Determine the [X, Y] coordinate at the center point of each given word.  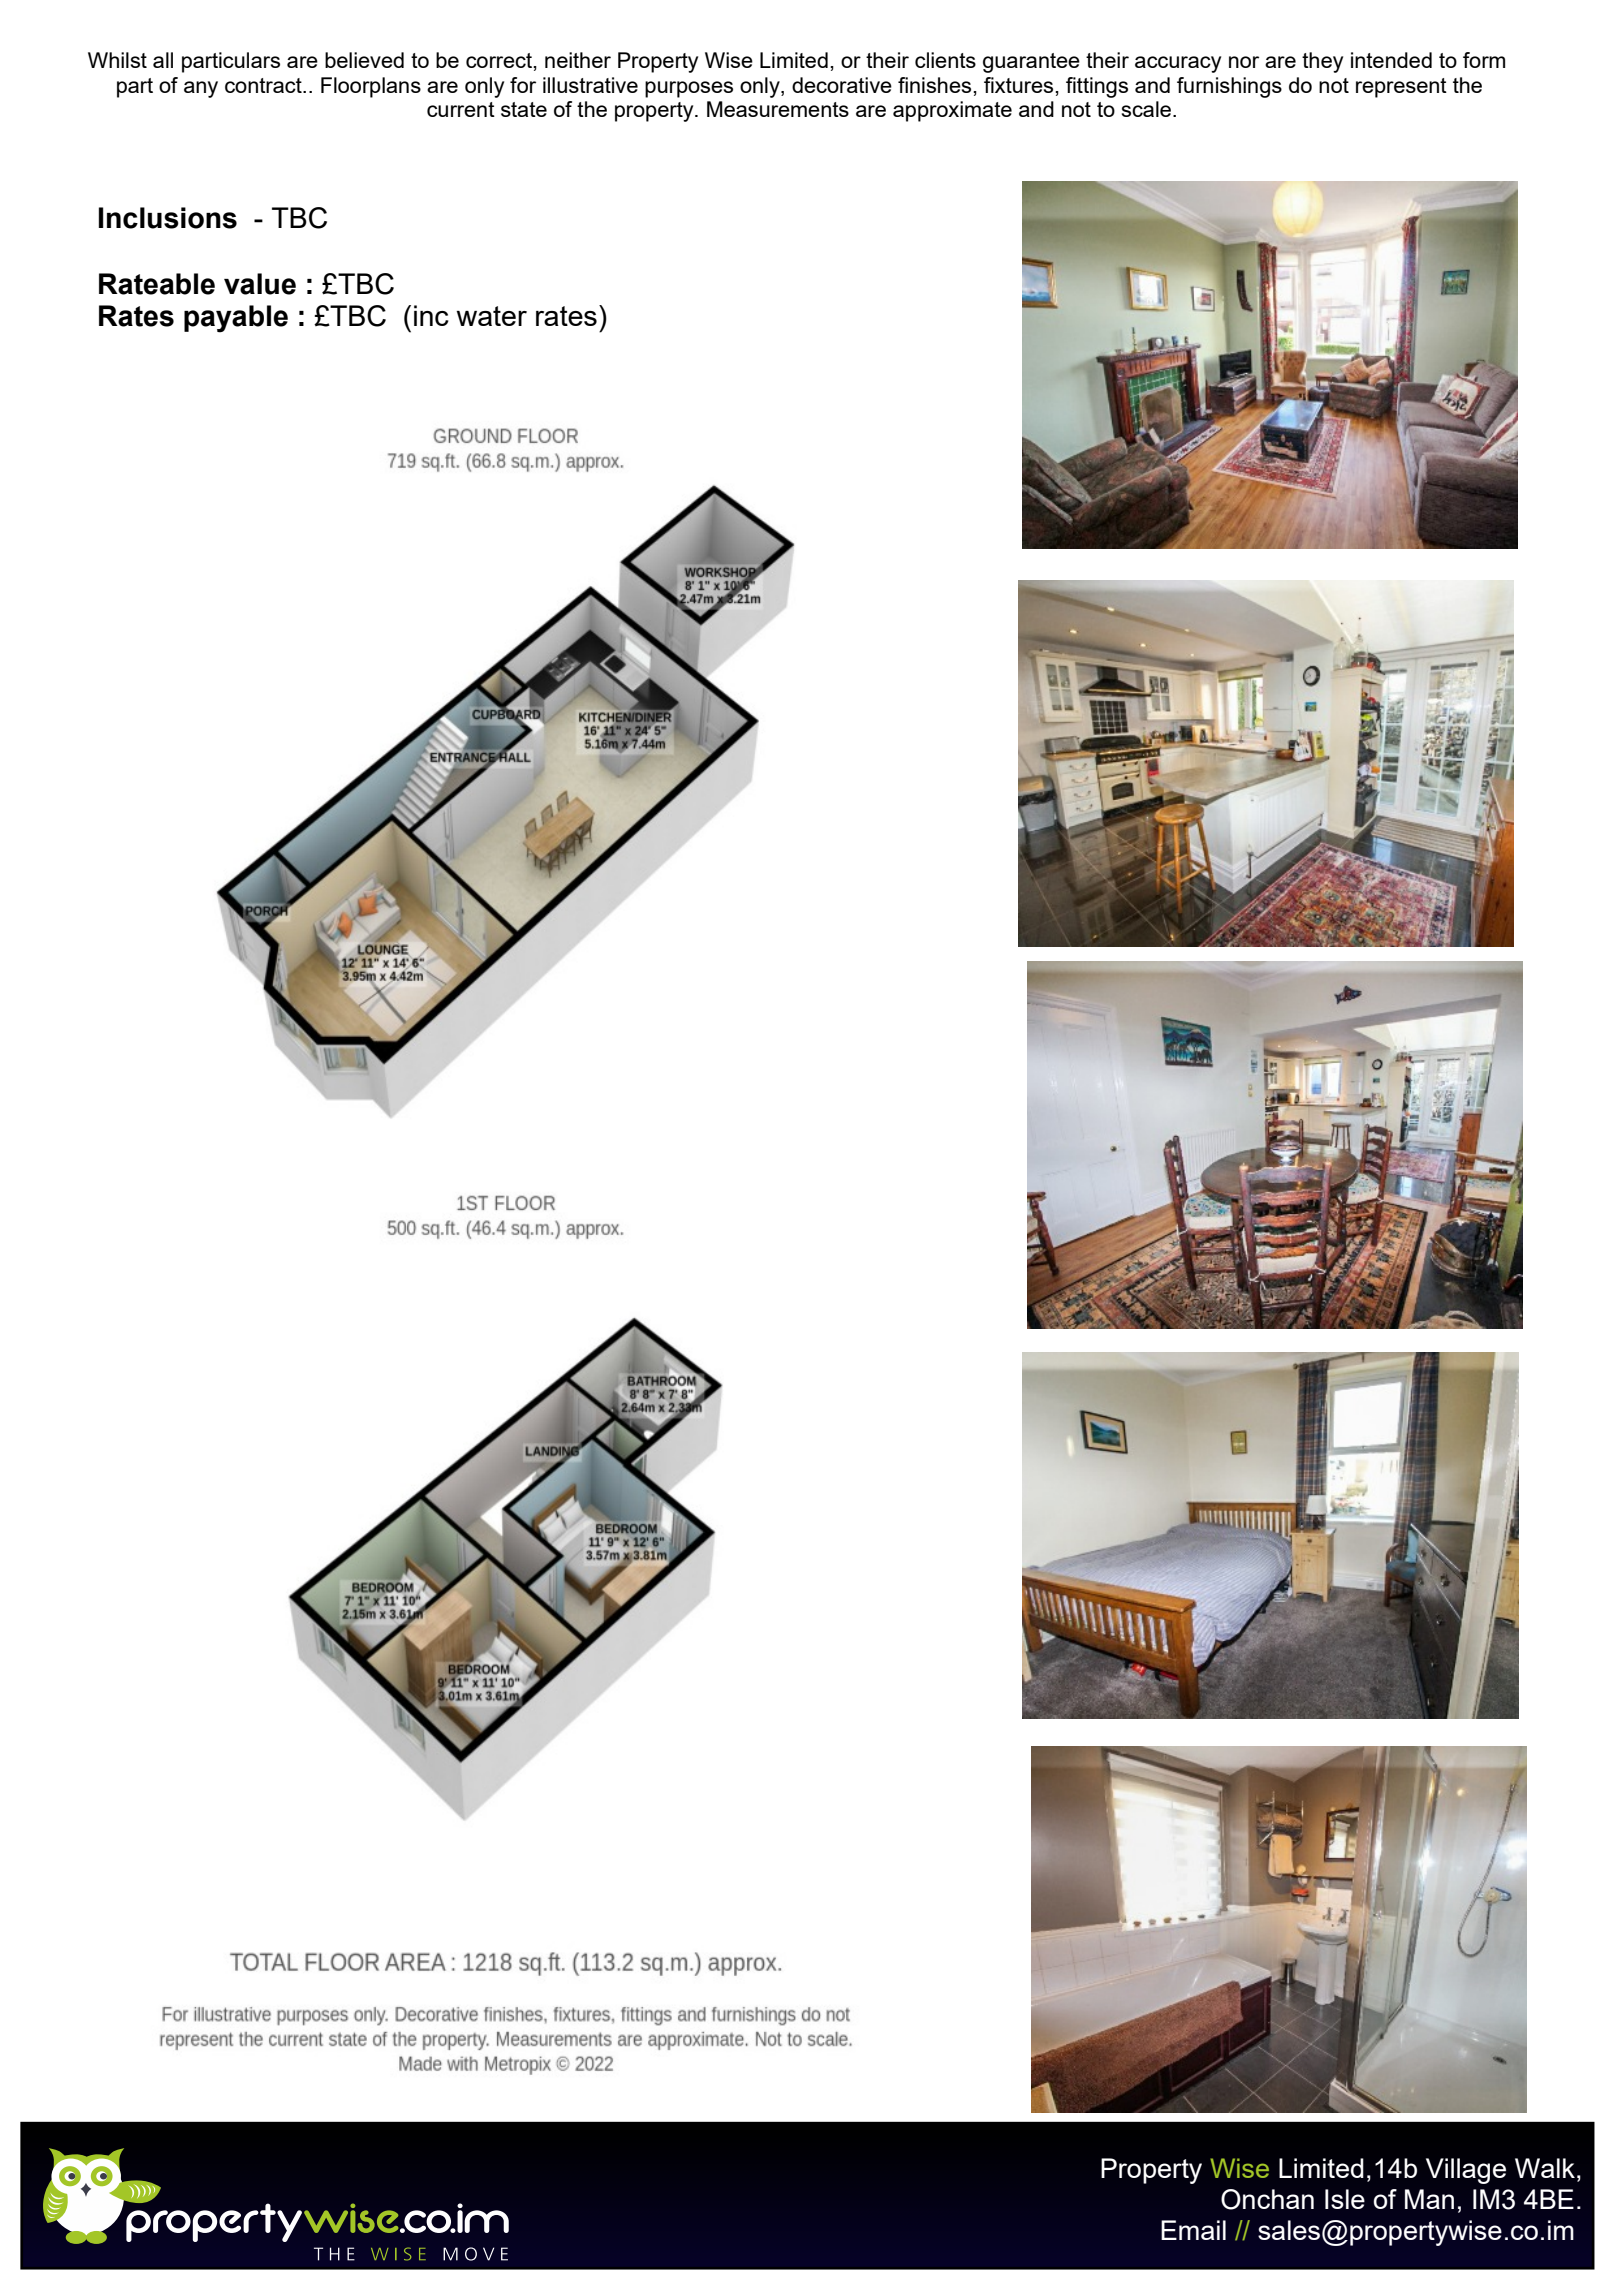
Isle [1345, 2199]
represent [1401, 88]
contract [264, 85]
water [491, 316]
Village [1466, 2171]
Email [1193, 2230]
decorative [842, 85]
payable [236, 319]
